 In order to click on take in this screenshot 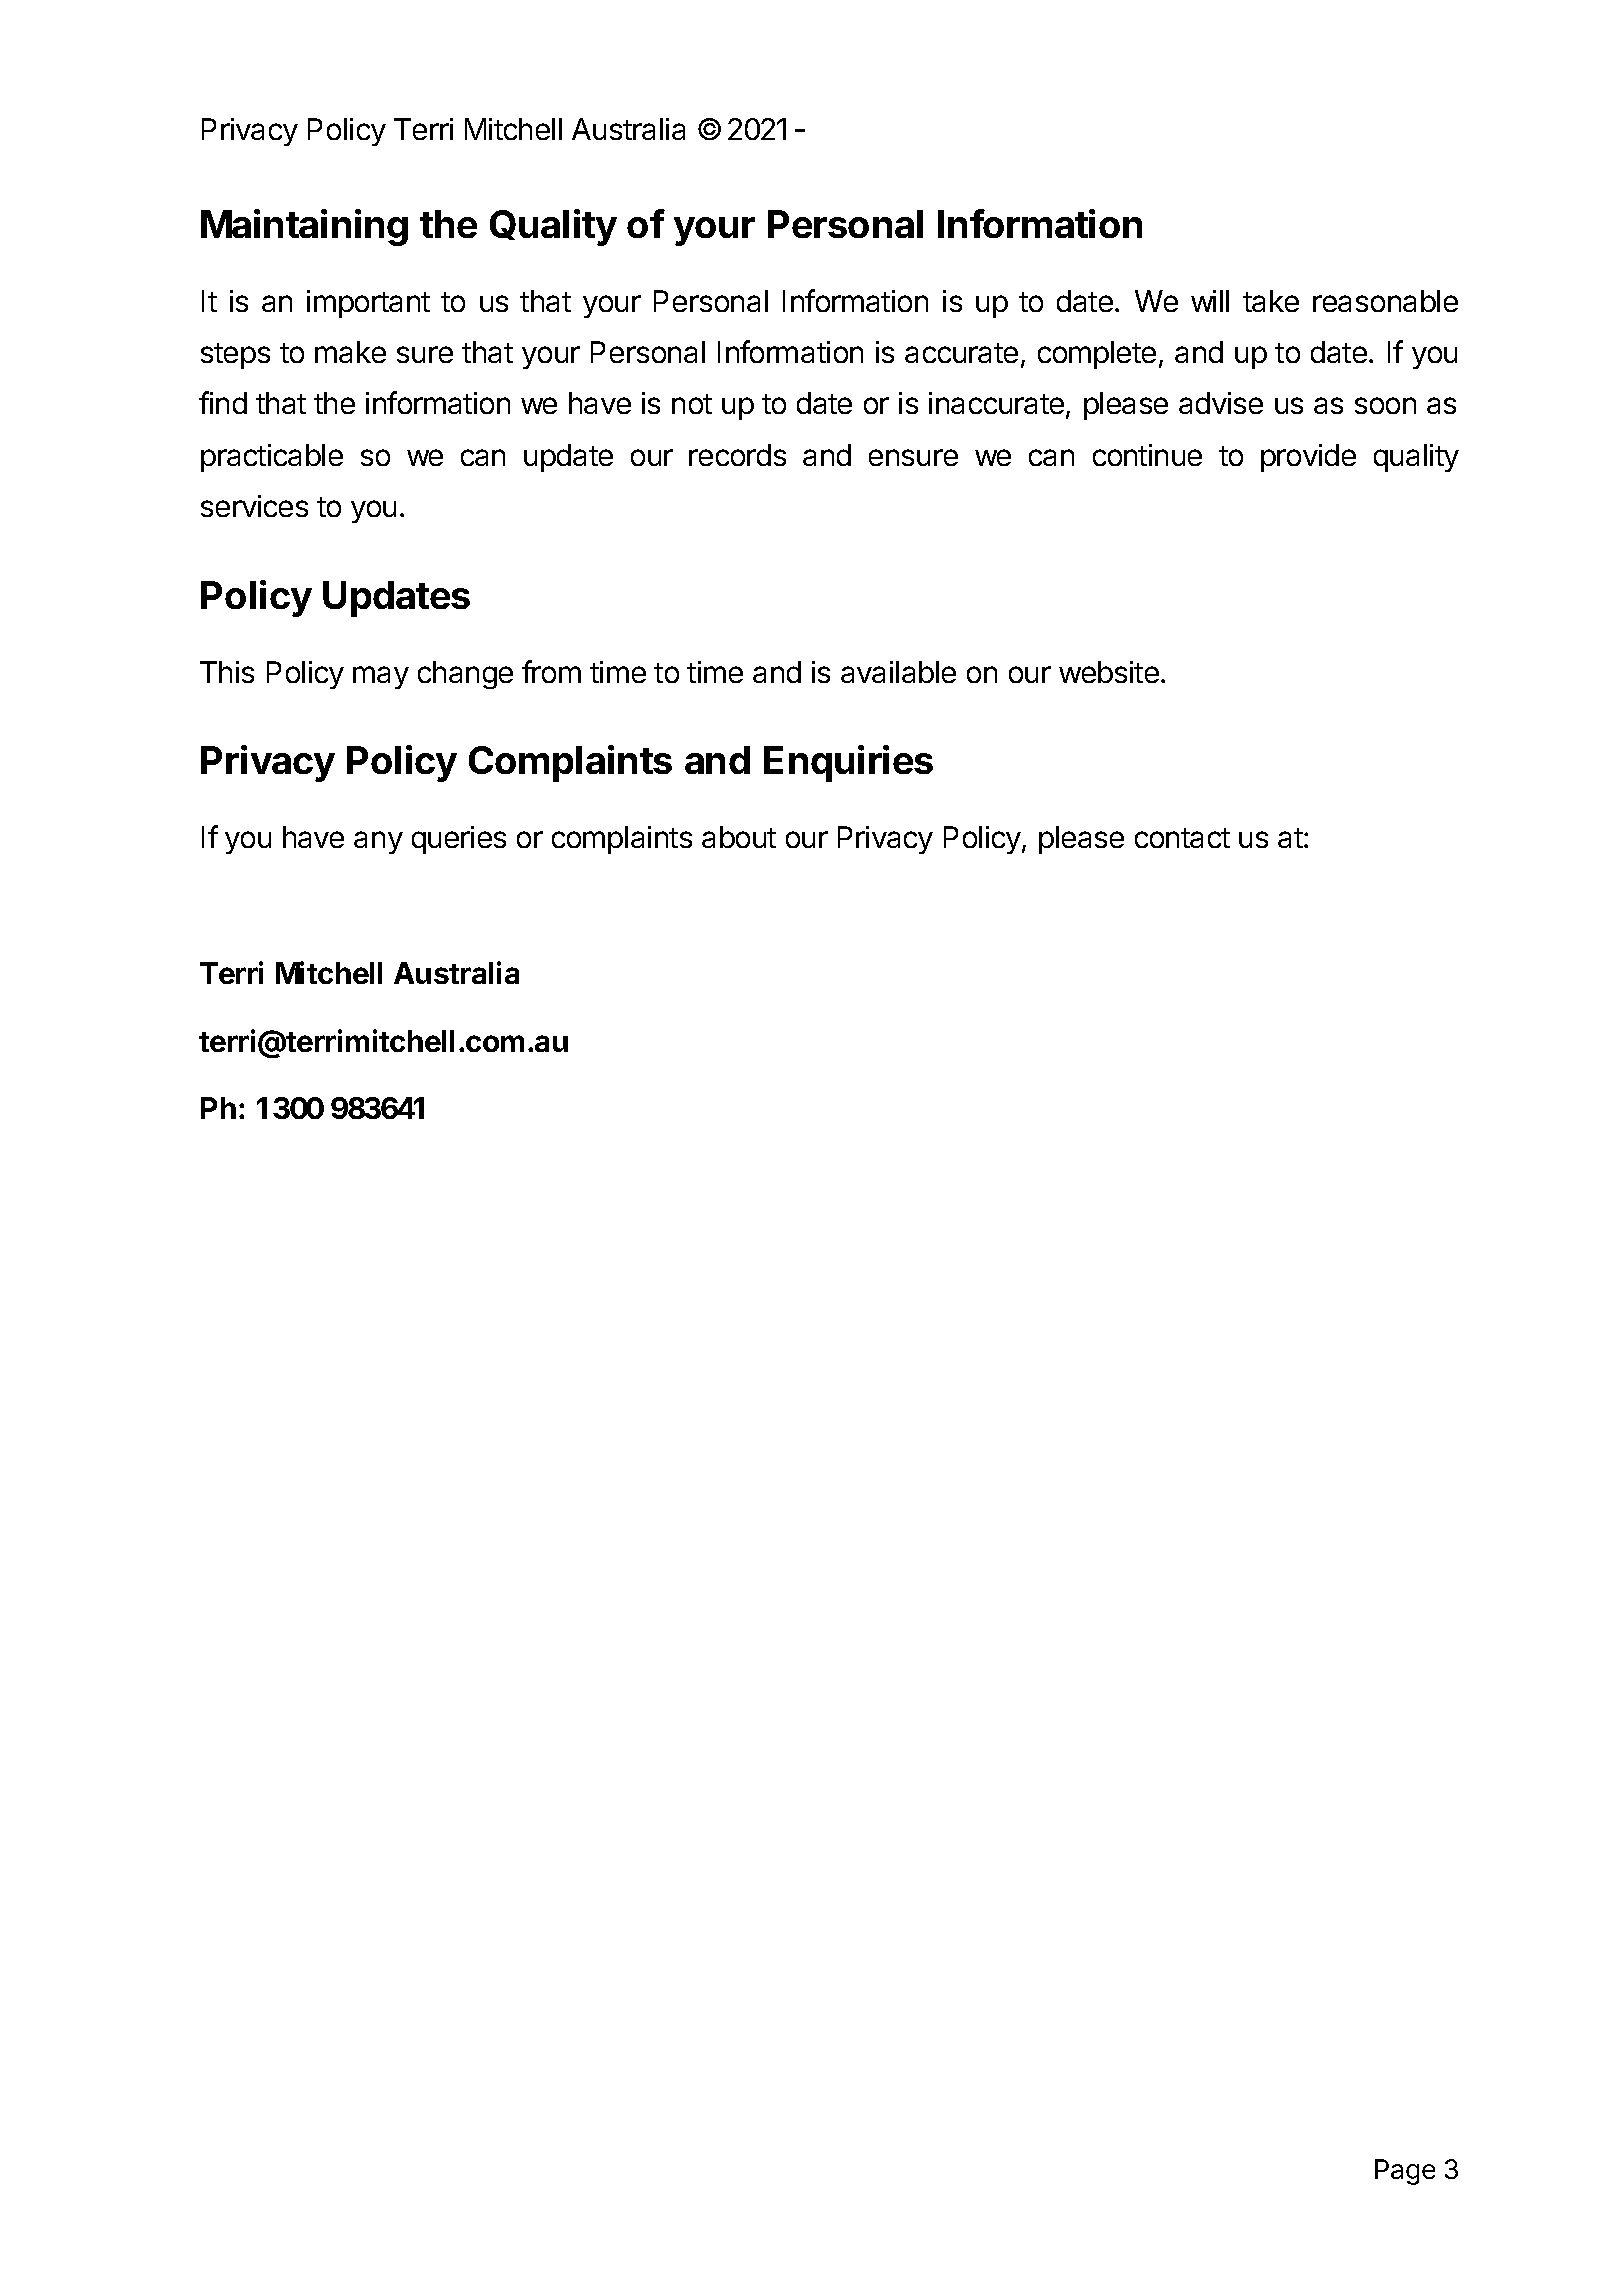, I will do `click(1271, 301)`.
